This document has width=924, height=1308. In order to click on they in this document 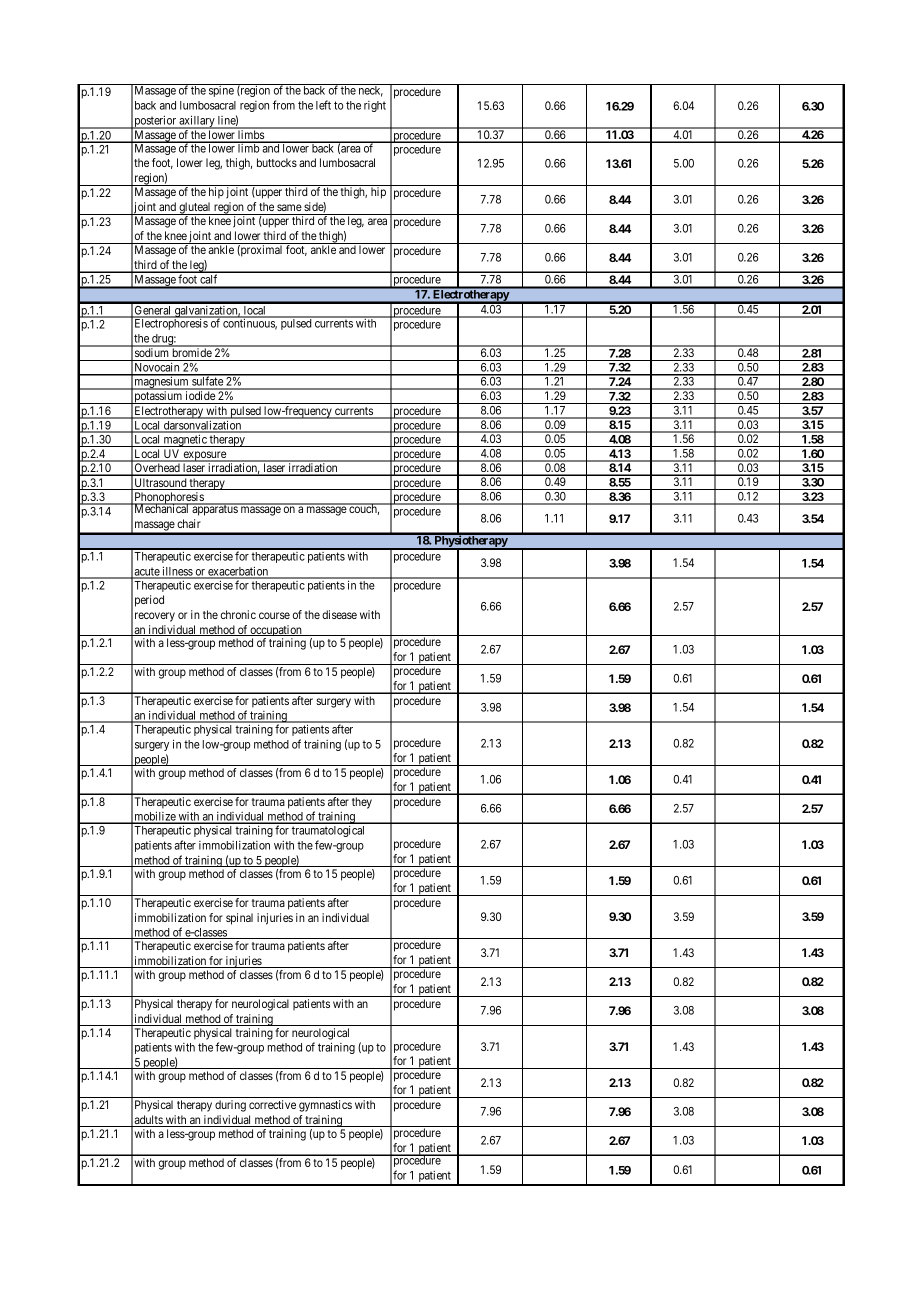, I will do `click(362, 803)`.
